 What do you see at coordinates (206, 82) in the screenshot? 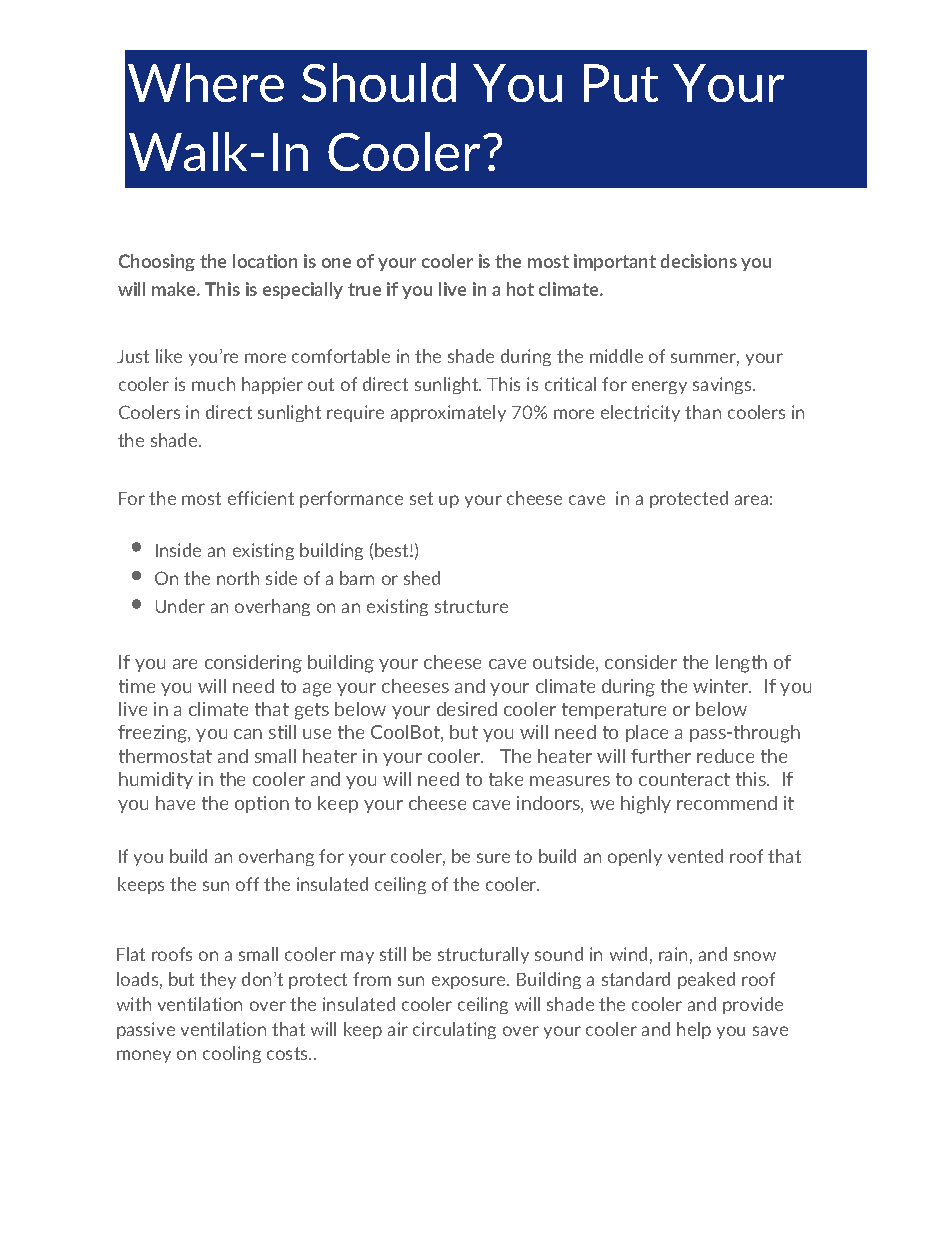
I see `Where` at bounding box center [206, 82].
